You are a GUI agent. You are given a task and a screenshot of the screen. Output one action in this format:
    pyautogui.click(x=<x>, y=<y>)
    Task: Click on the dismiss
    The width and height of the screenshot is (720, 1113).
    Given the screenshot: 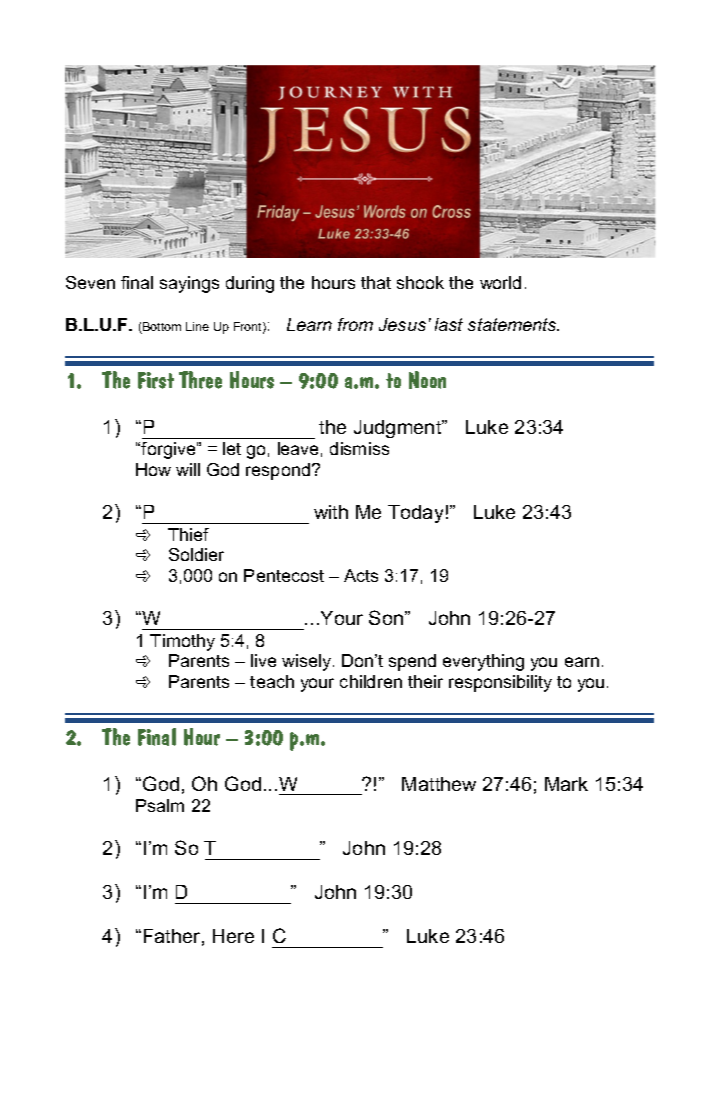 What is the action you would take?
    pyautogui.click(x=359, y=448)
